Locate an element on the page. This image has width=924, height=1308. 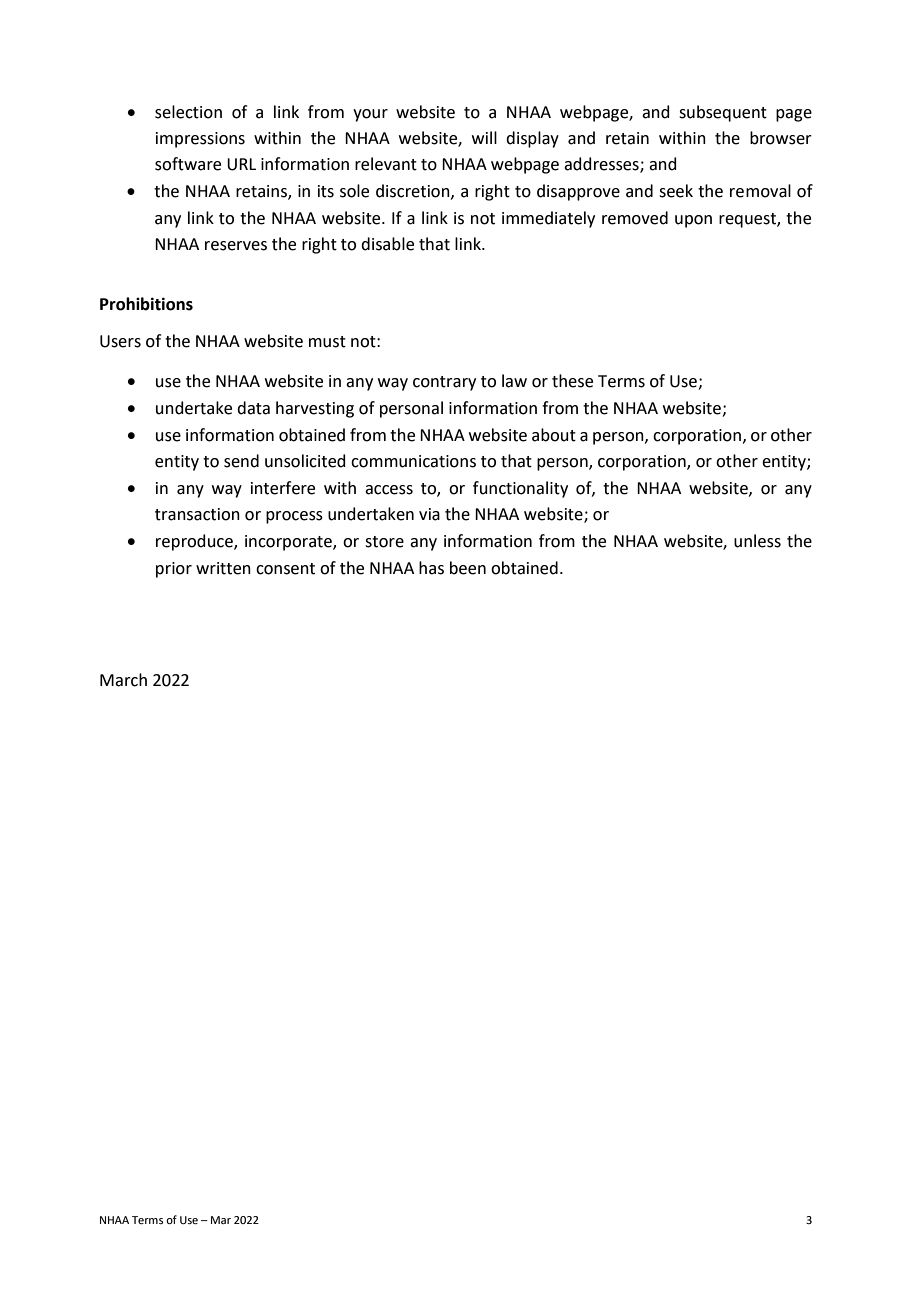
contrary is located at coordinates (444, 383).
